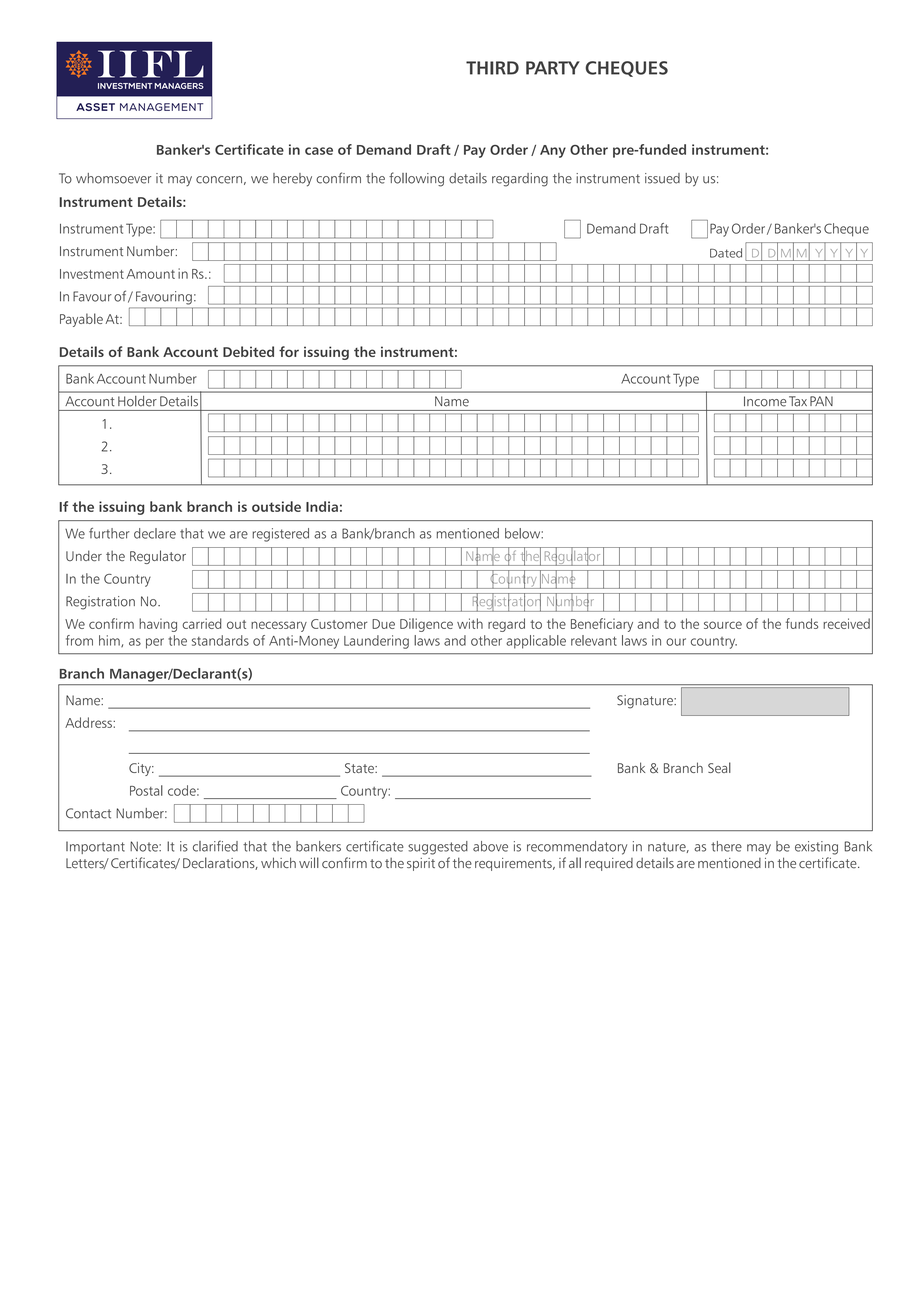  Describe the element at coordinates (492, 68) in the screenshot. I see `THIRD` at that location.
